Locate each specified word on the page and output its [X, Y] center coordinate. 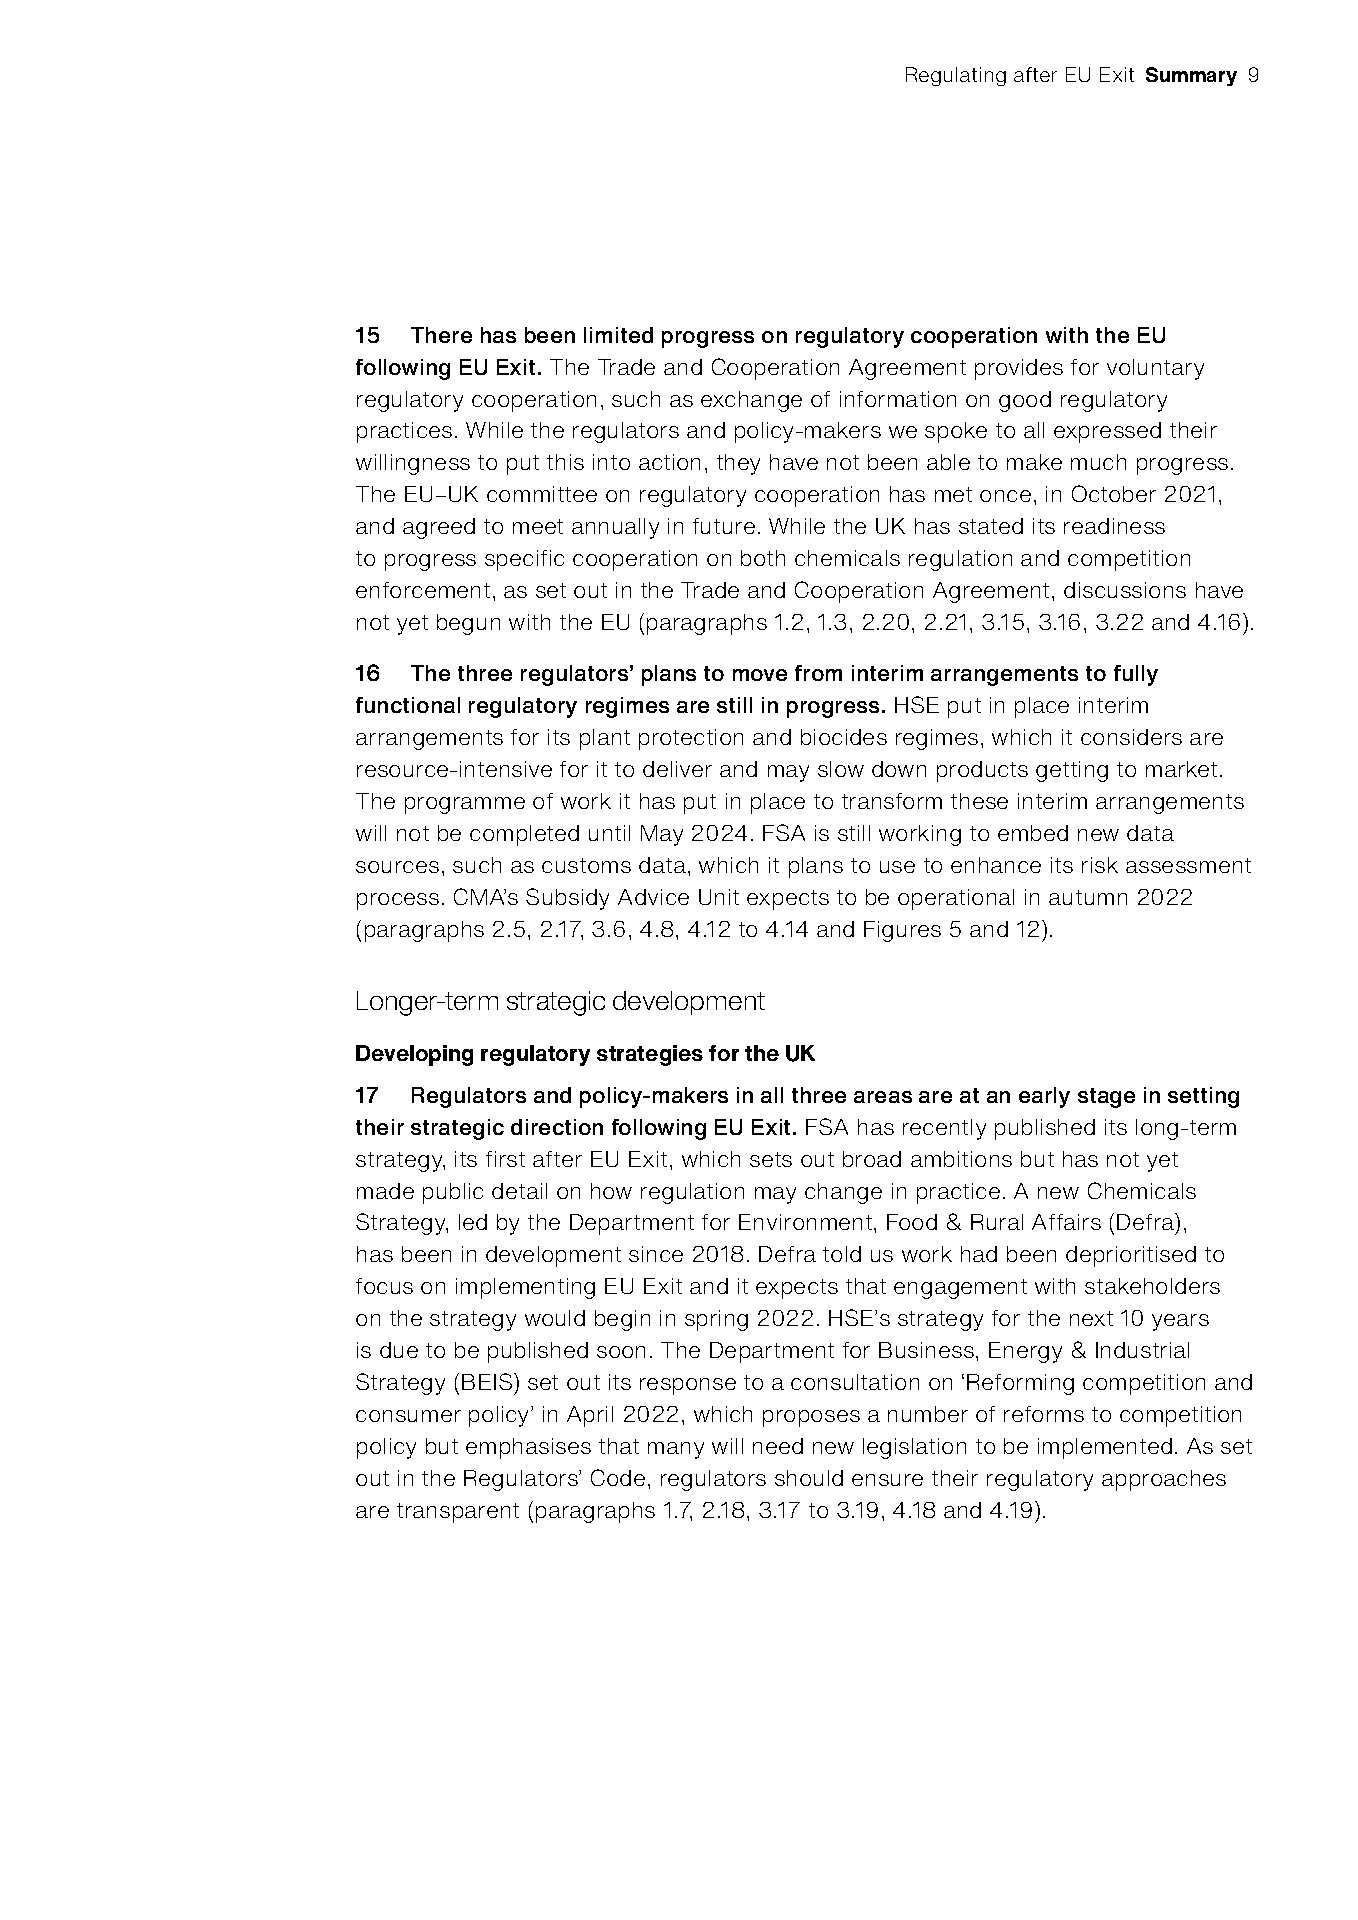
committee [542, 494]
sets [771, 1159]
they [738, 464]
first [505, 1159]
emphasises [528, 1448]
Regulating [956, 76]
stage [1106, 1098]
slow [841, 769]
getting [1072, 771]
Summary [1191, 76]
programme [465, 805]
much [1098, 462]
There [441, 335]
